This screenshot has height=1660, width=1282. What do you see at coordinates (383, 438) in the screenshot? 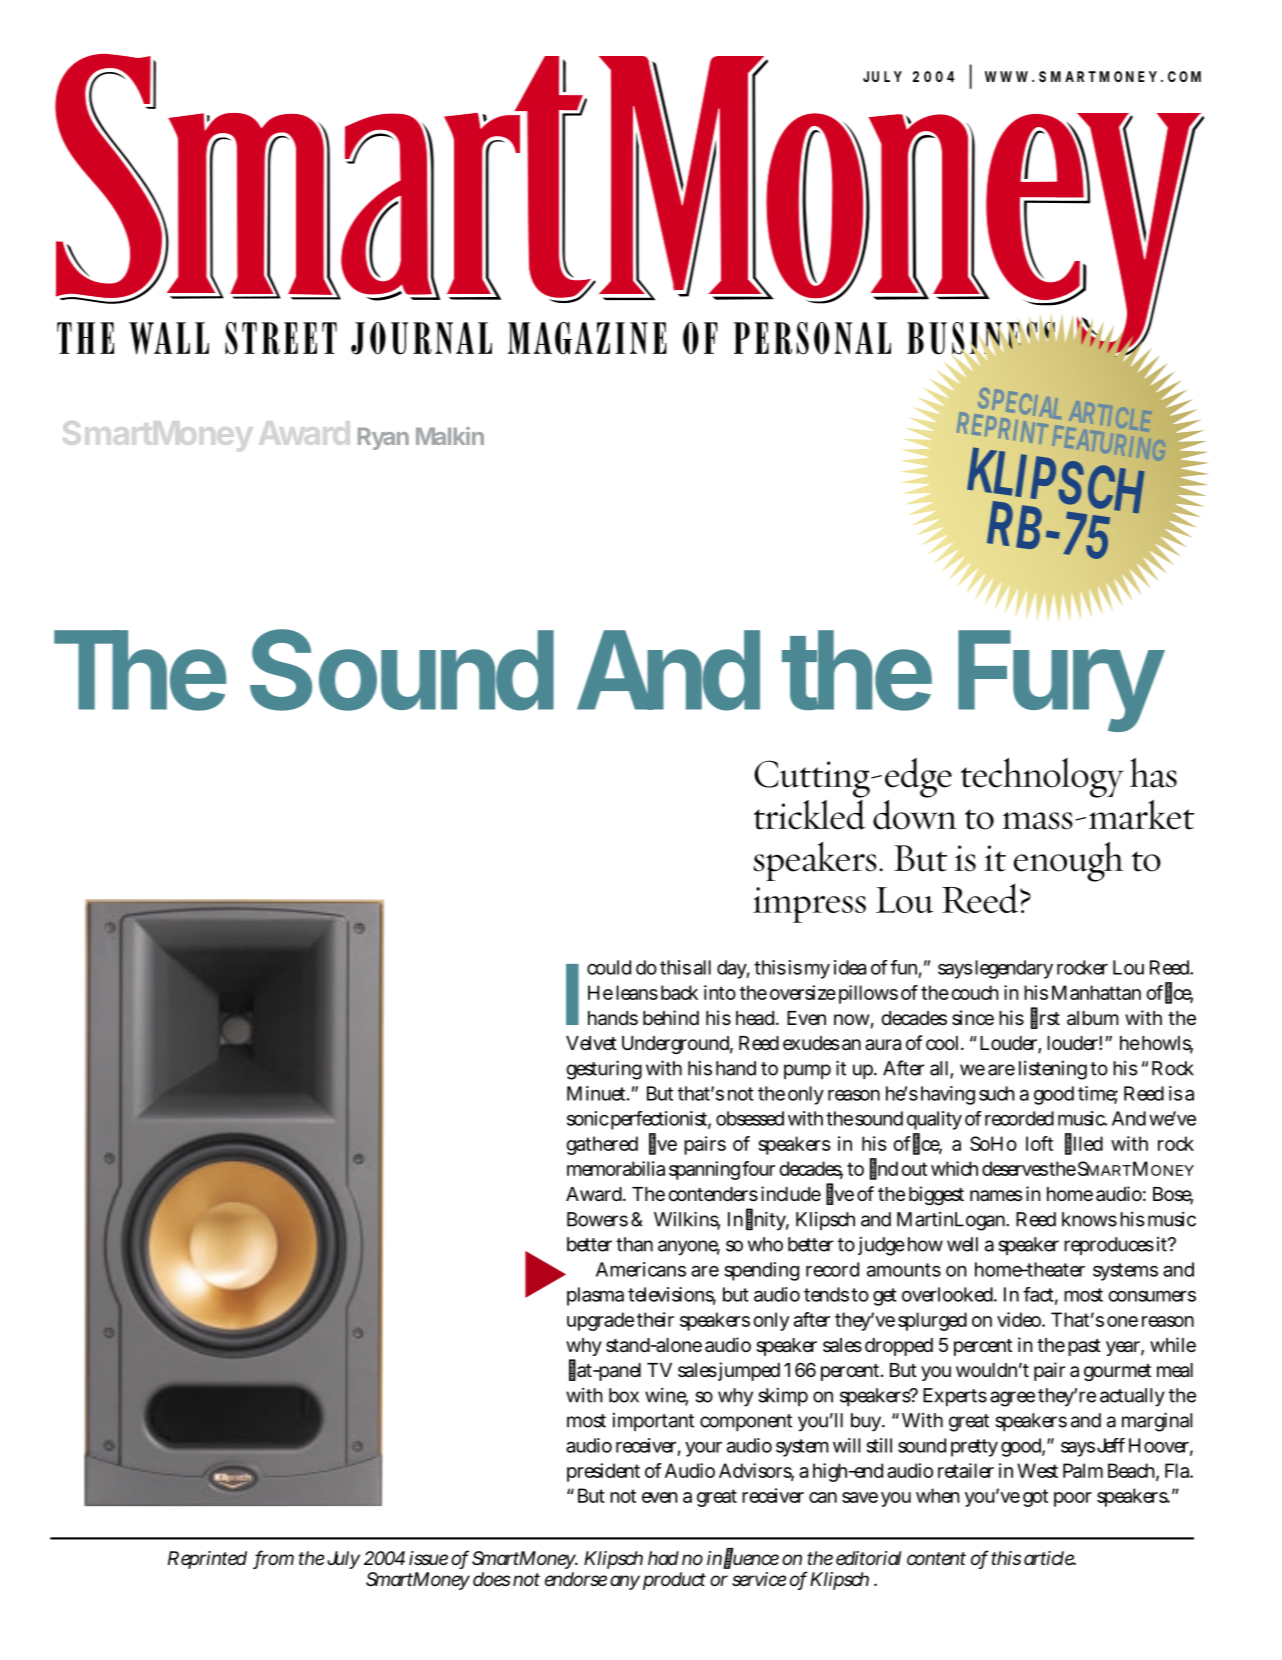
I see `Ryan` at bounding box center [383, 438].
